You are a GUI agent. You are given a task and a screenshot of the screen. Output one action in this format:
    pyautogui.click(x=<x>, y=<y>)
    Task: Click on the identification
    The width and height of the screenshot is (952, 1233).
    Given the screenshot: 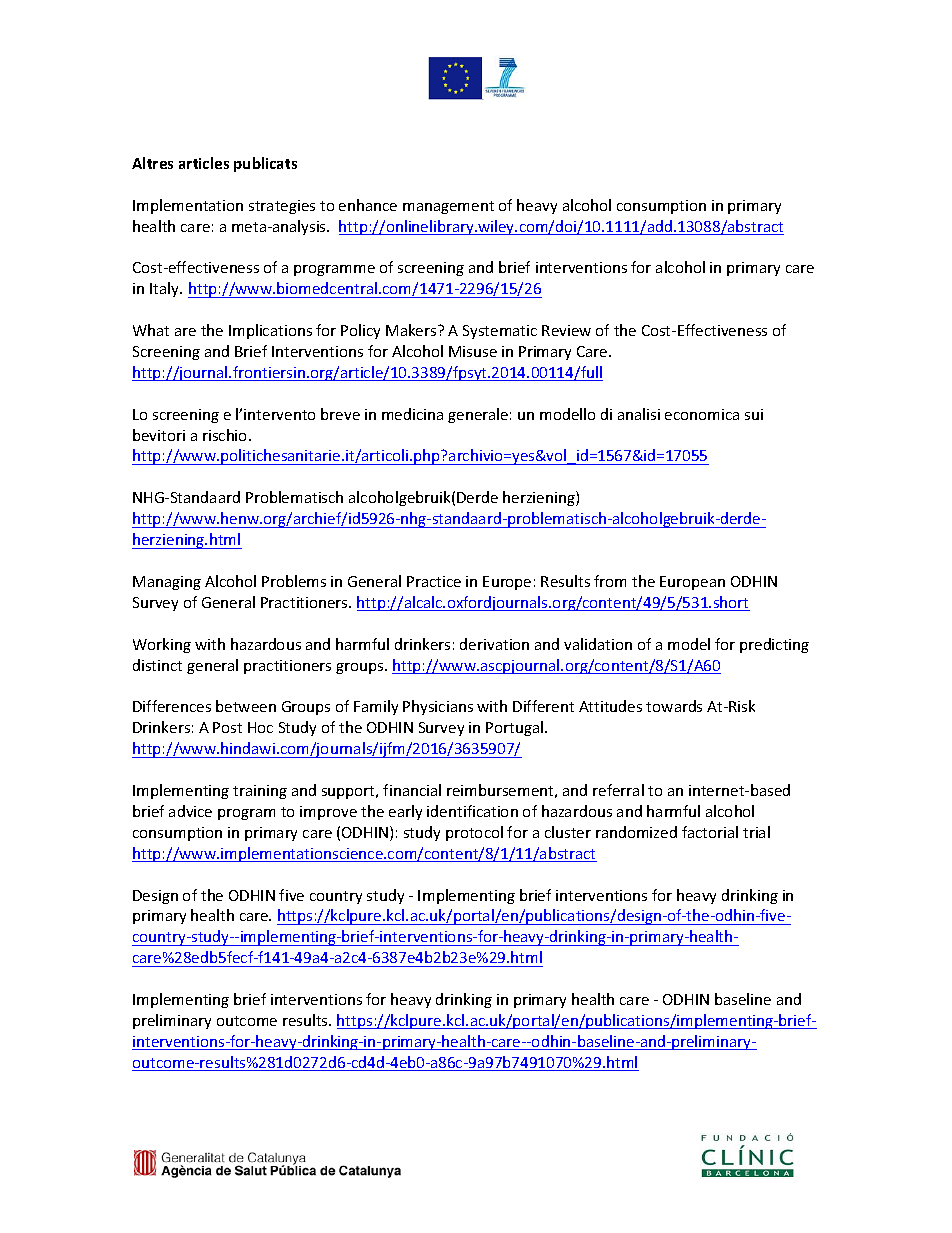 What is the action you would take?
    pyautogui.click(x=472, y=811)
